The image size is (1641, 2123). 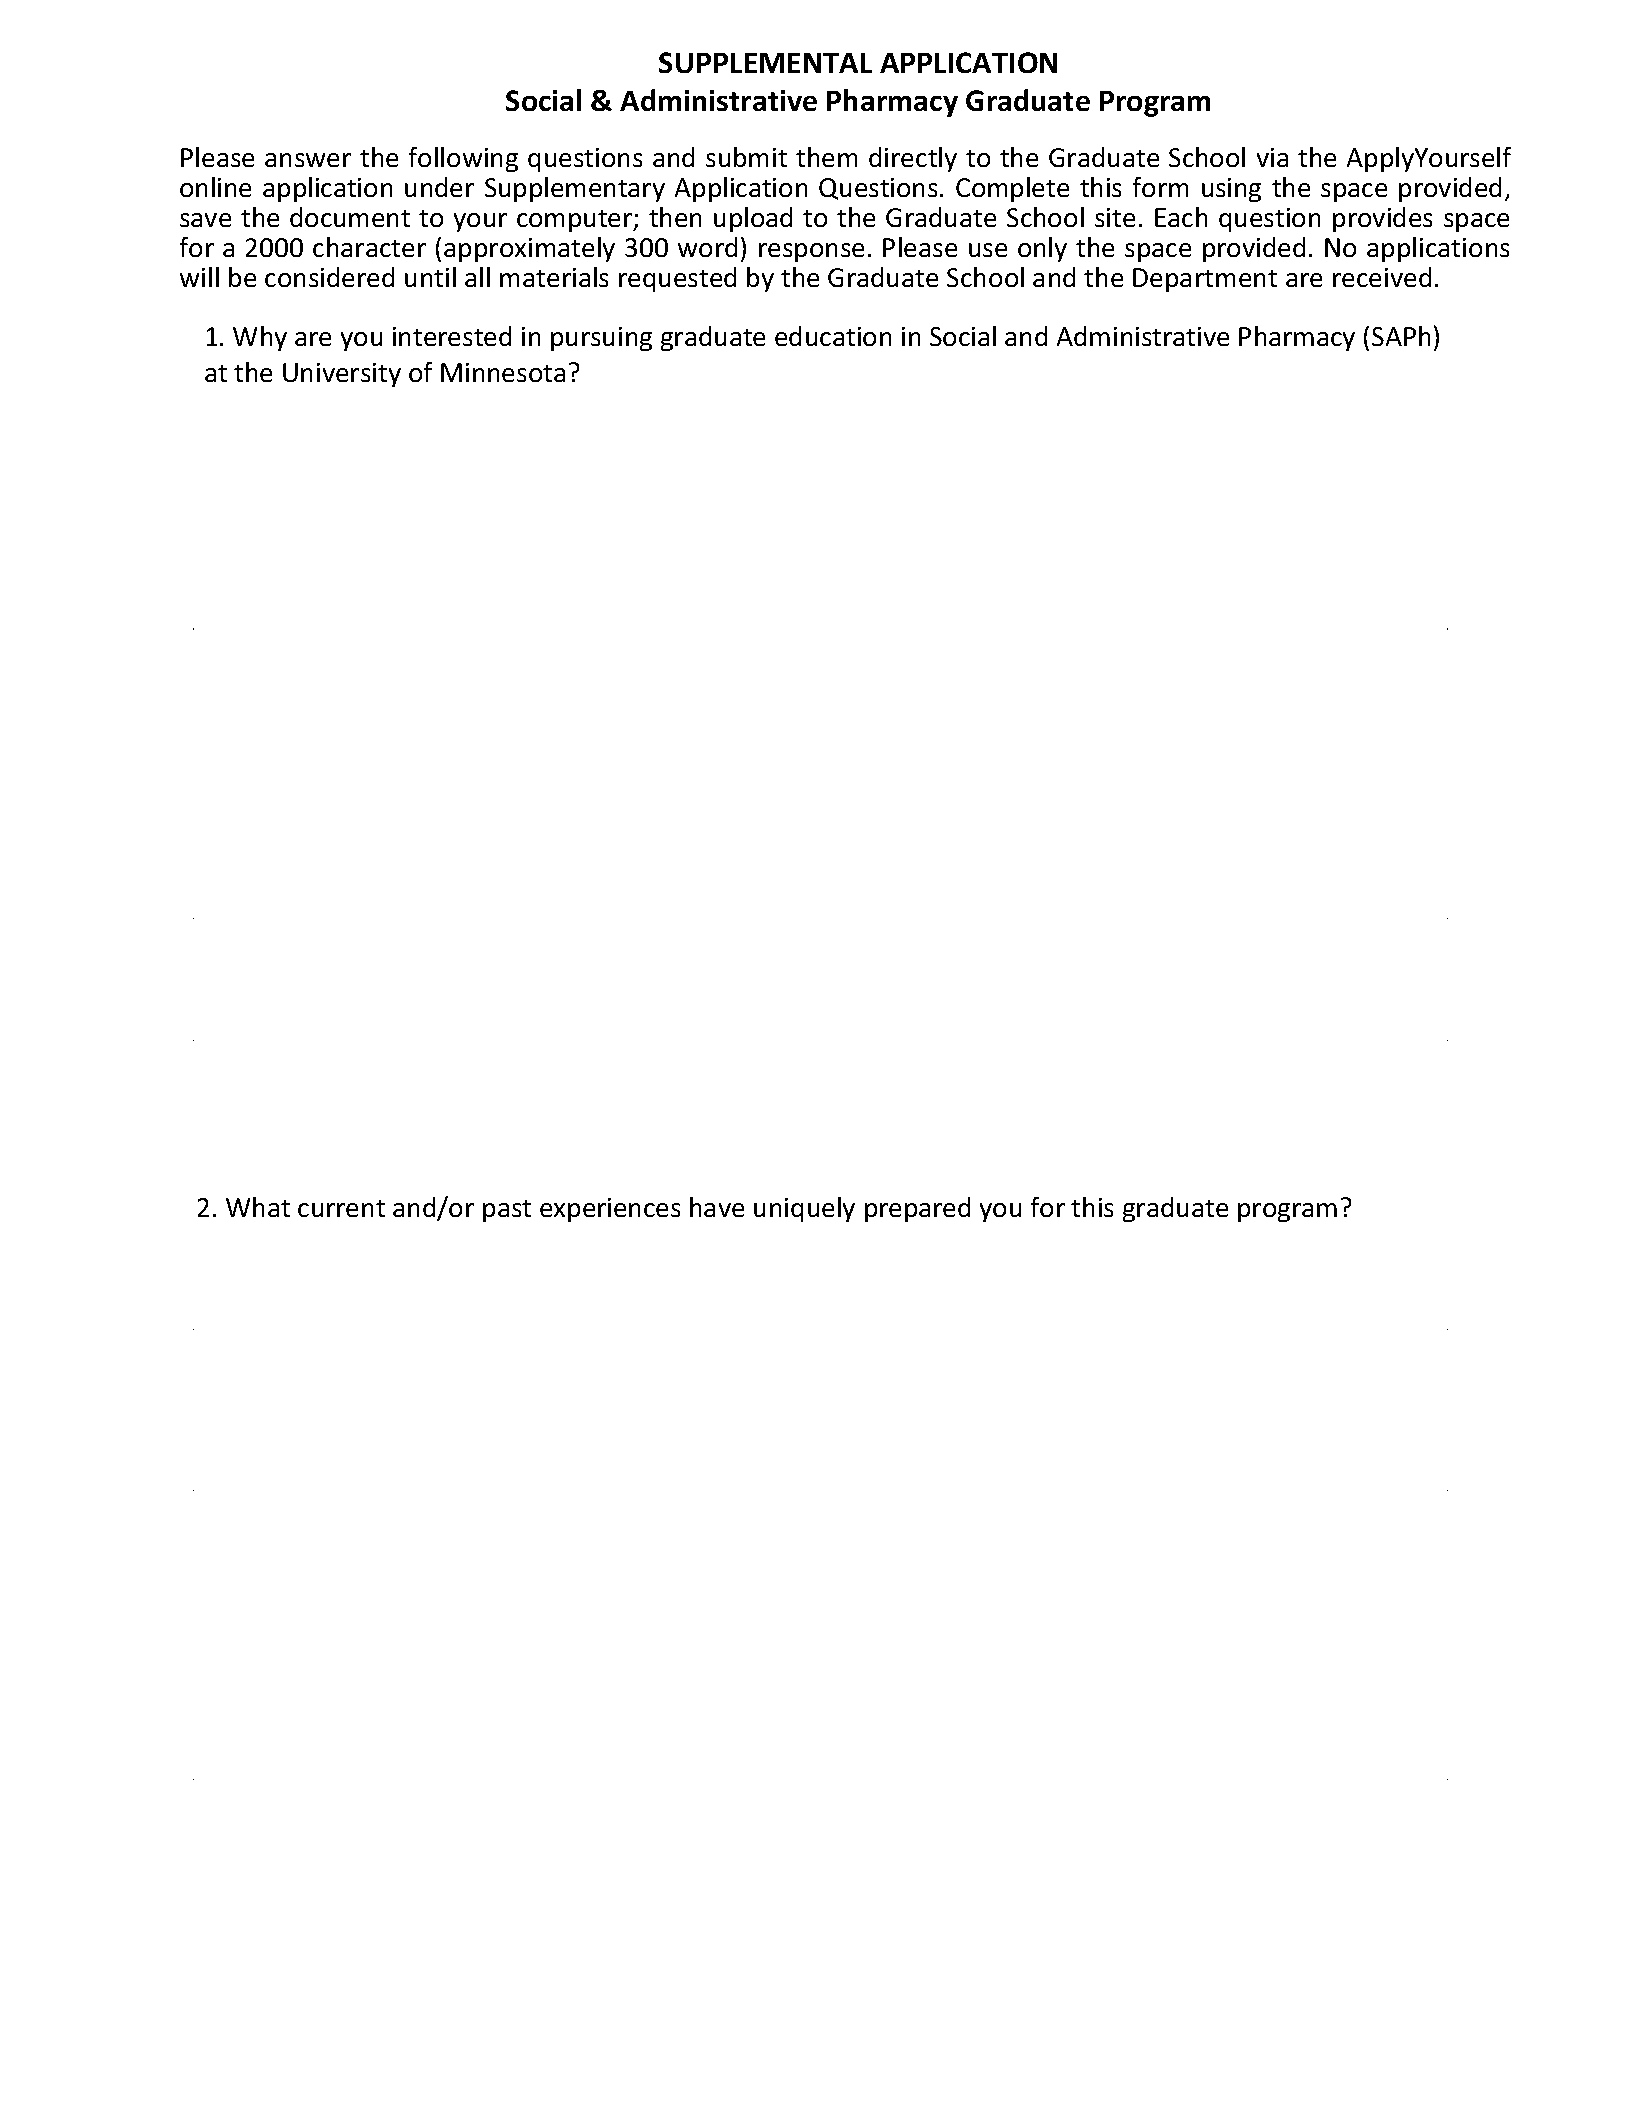 I want to click on SUPPLEMENTAL, so click(x=765, y=62).
